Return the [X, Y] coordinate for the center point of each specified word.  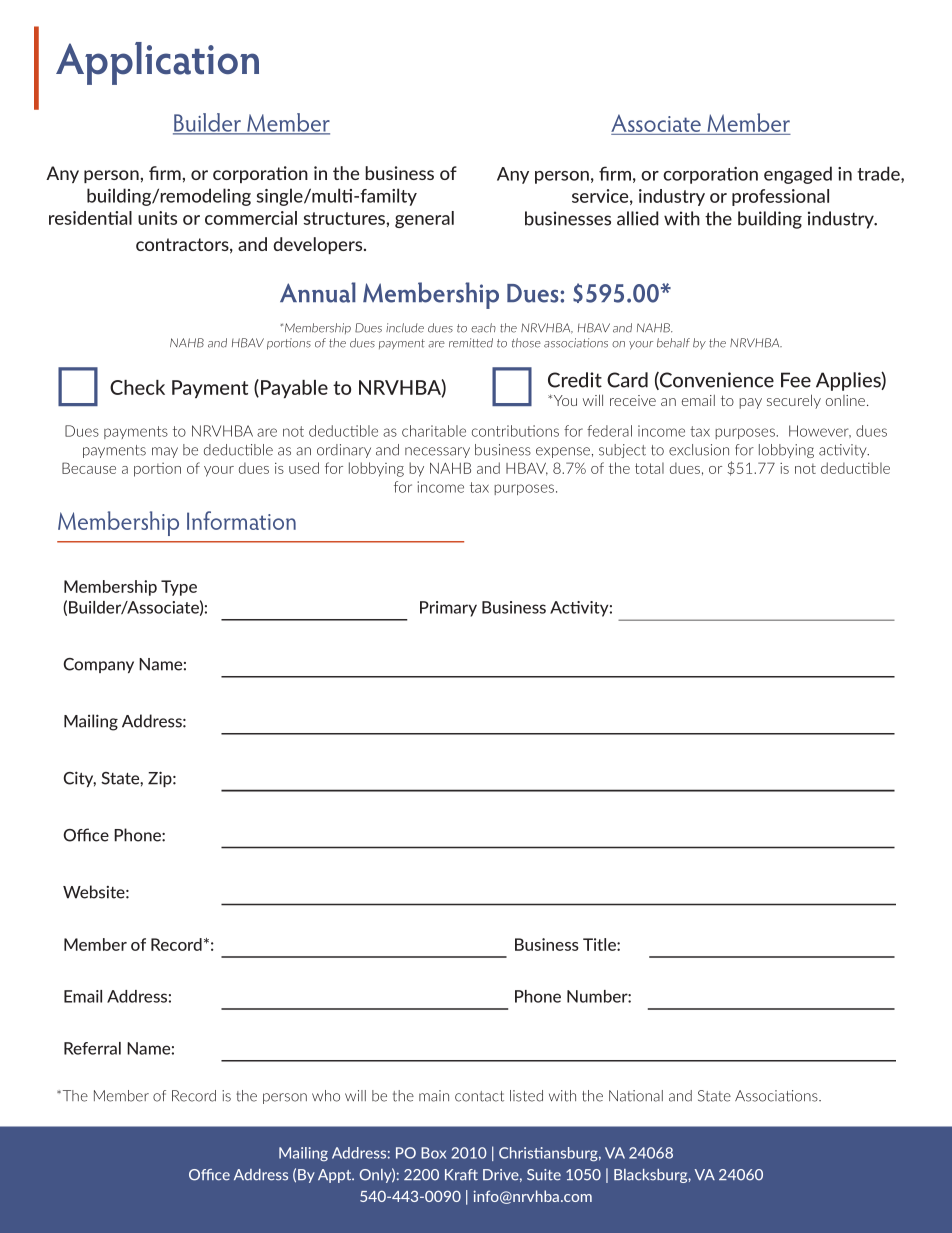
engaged [798, 175]
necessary [437, 452]
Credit [575, 380]
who [326, 1096]
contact [479, 1096]
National [636, 1096]
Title [600, 944]
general [424, 219]
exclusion [699, 450]
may [165, 452]
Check [137, 387]
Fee [796, 380]
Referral [92, 1048]
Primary [448, 609]
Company [99, 665]
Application [157, 63]
